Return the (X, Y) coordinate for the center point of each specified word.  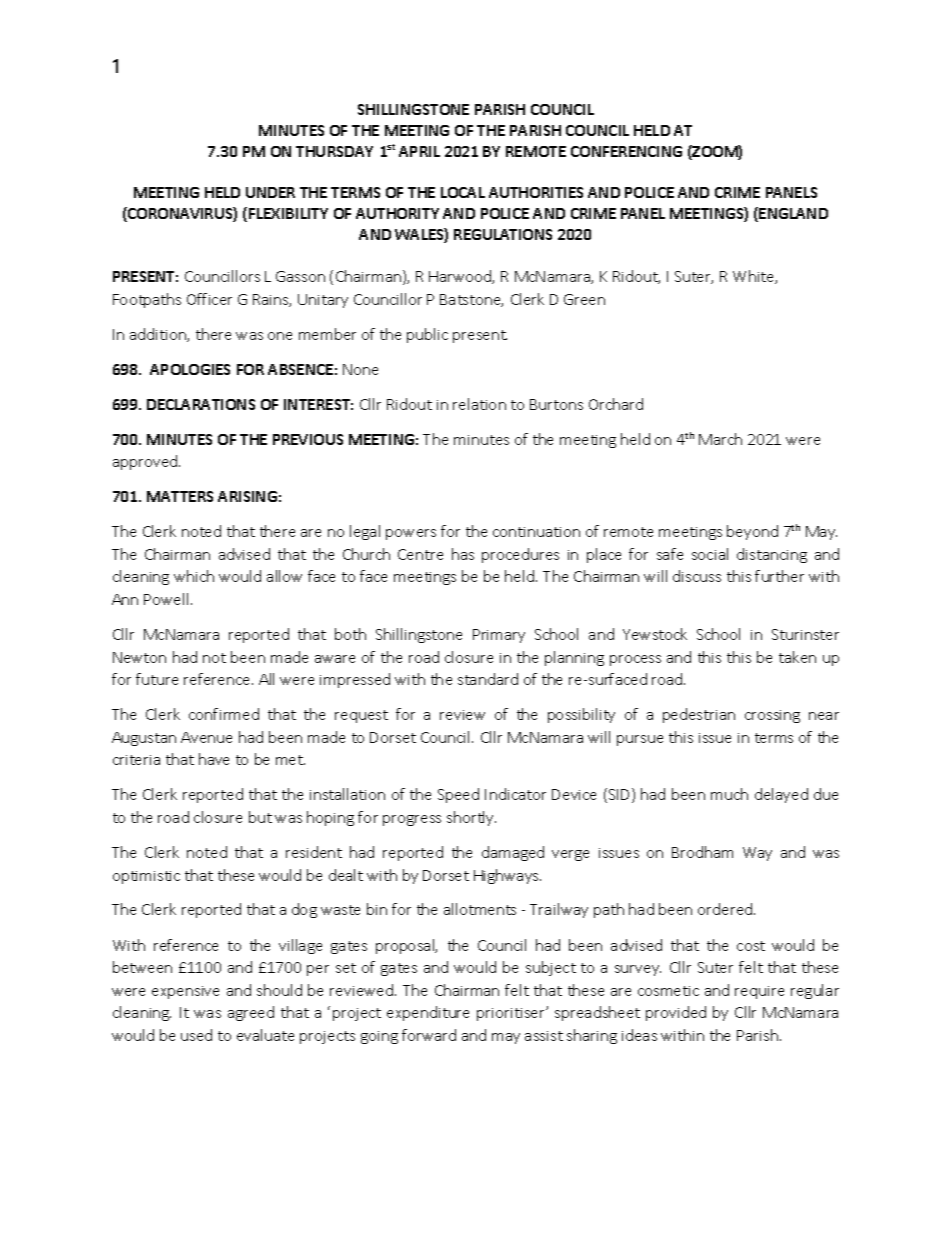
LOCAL (463, 192)
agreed (251, 1013)
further (779, 576)
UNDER (270, 192)
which (194, 576)
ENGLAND (793, 213)
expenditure (428, 1013)
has (463, 554)
